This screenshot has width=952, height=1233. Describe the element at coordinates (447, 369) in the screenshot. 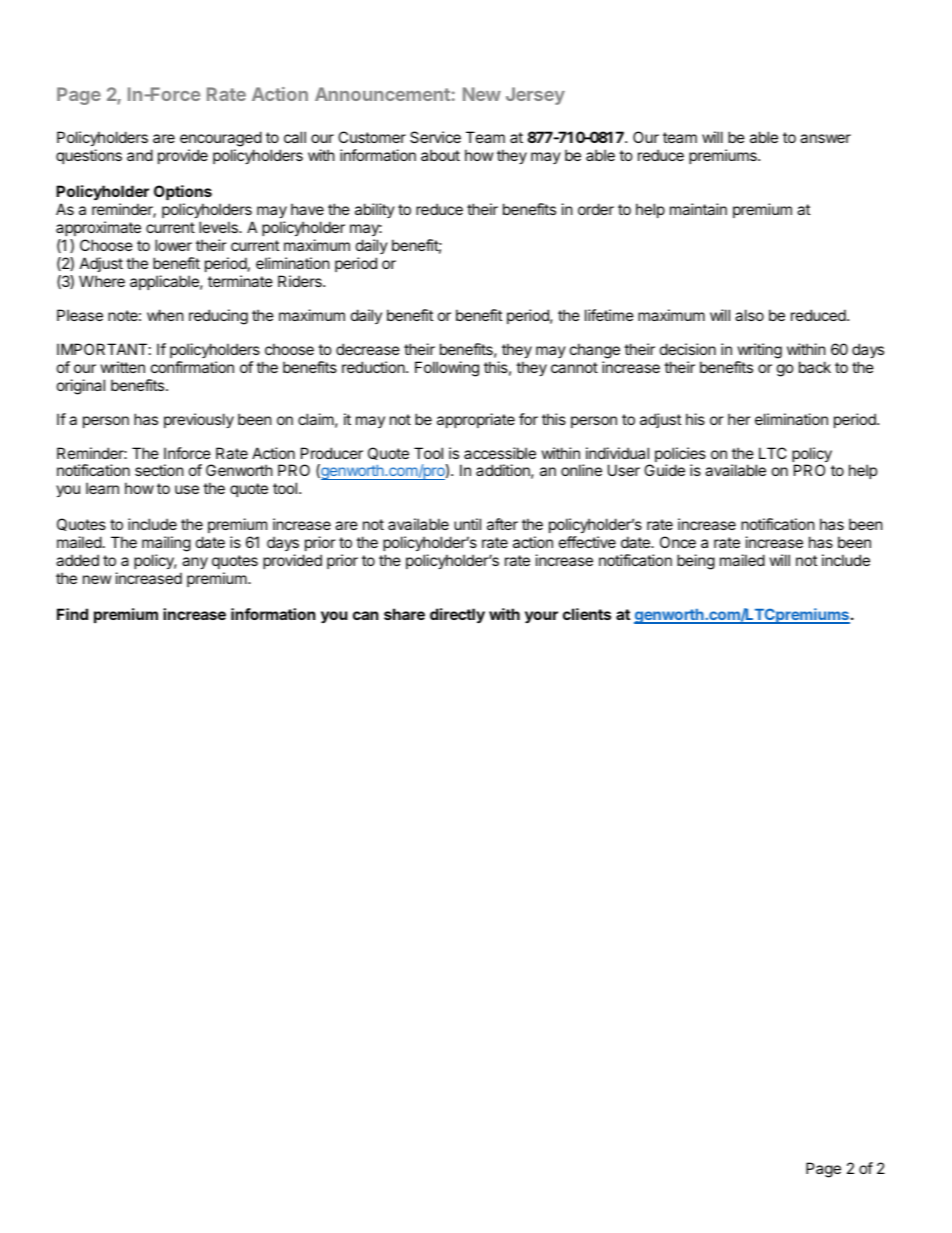

I see `Following` at that location.
